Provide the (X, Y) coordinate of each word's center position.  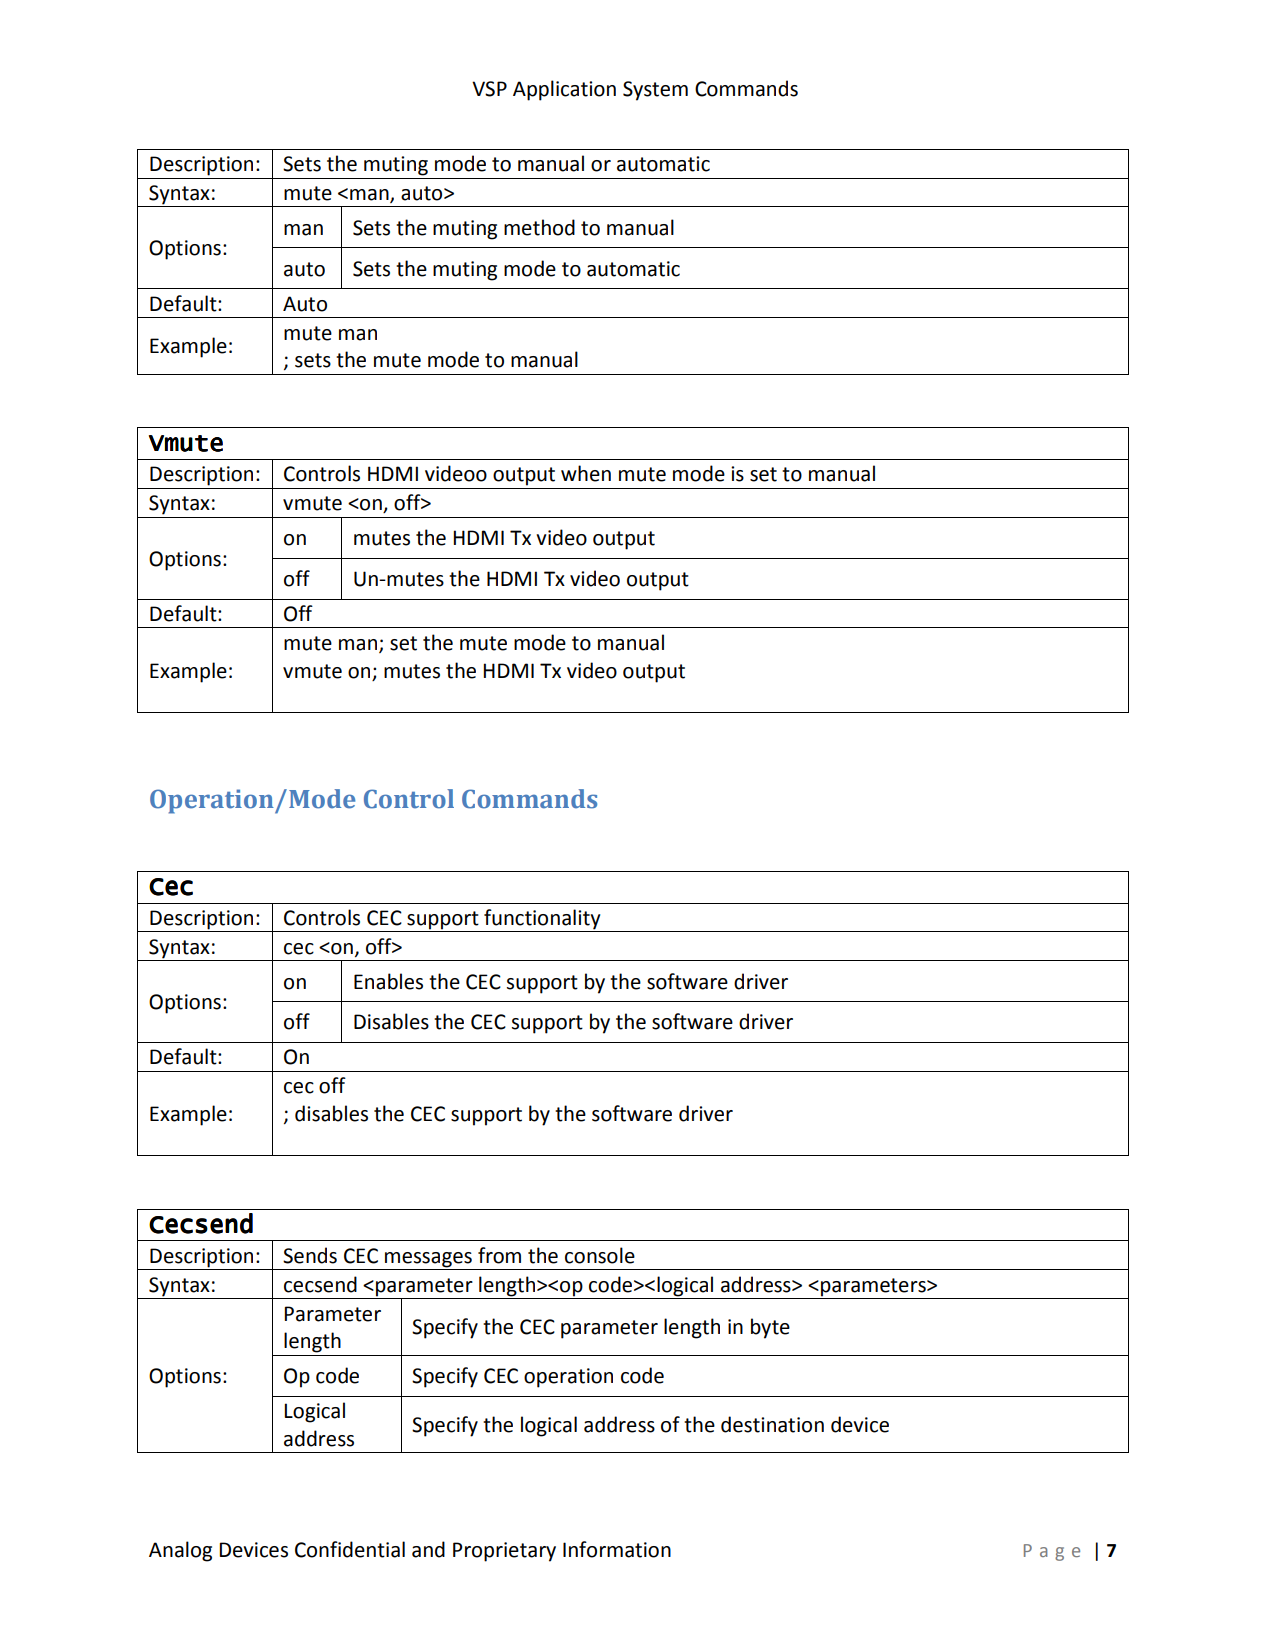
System (655, 91)
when (586, 473)
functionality (542, 919)
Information (617, 1549)
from (499, 1255)
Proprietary (504, 1552)
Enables (388, 981)
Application (564, 90)
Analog (180, 1551)
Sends (310, 1255)
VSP (489, 89)
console (600, 1255)
